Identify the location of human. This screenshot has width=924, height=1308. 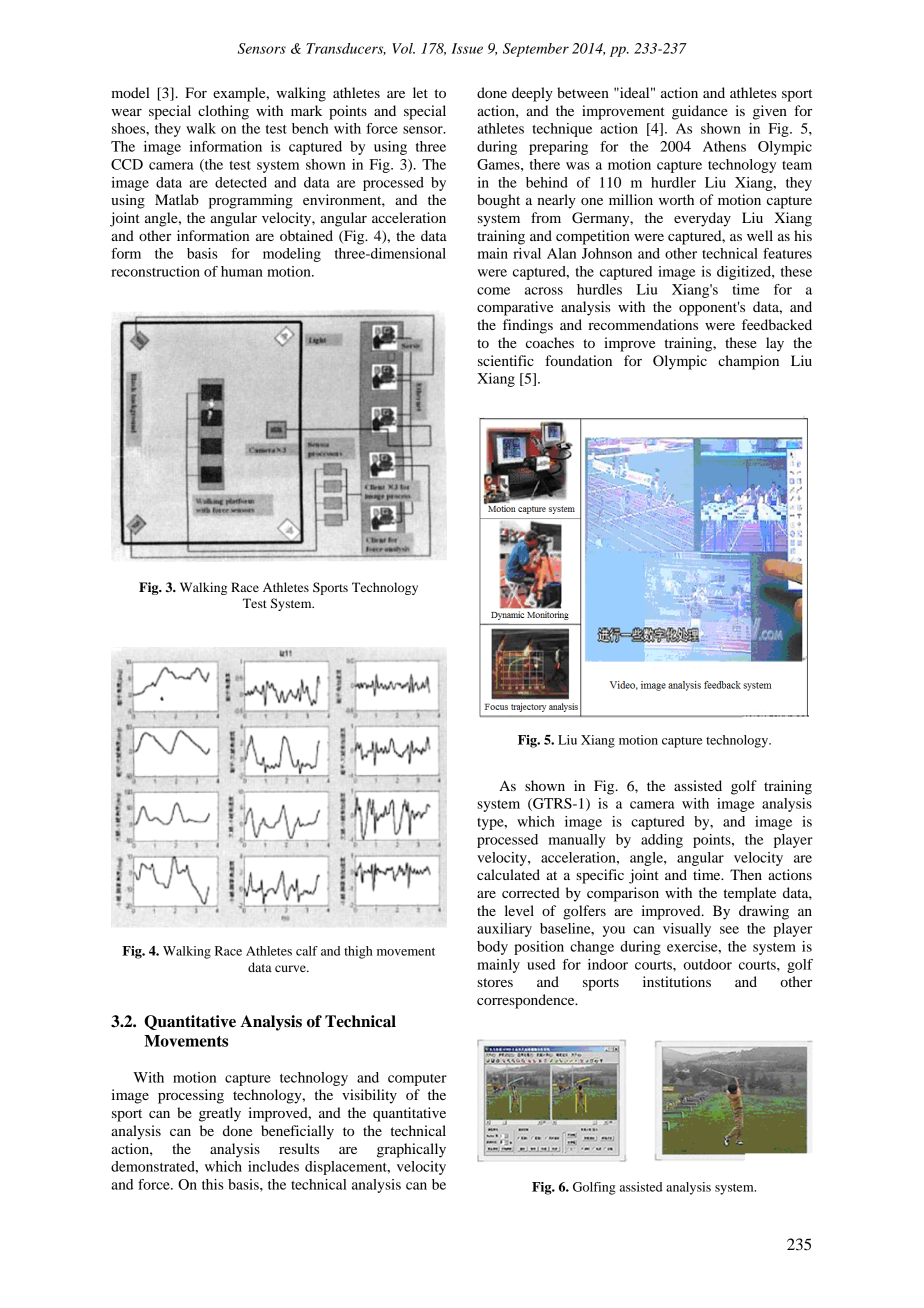
(242, 271).
